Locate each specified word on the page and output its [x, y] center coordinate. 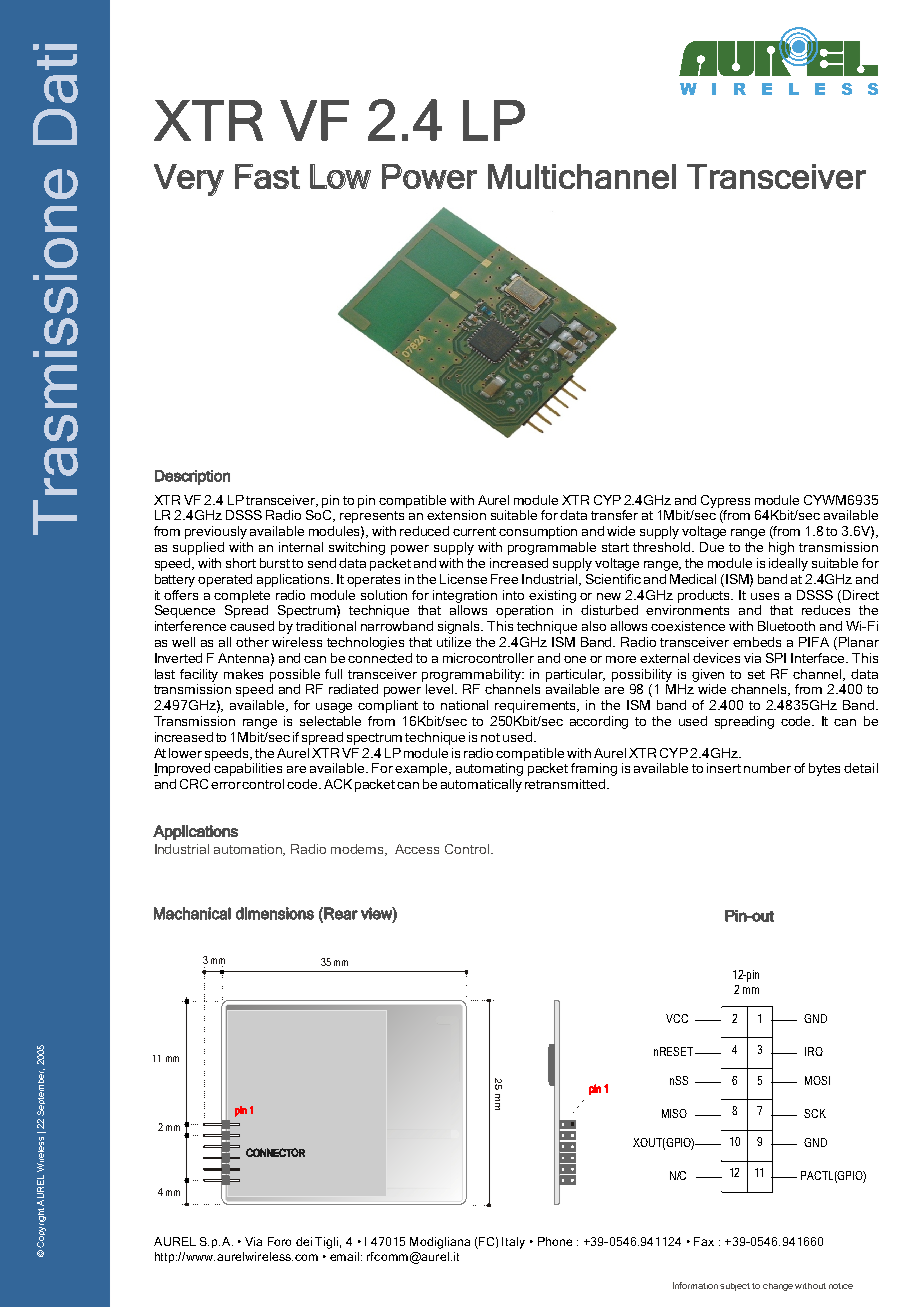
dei [304, 1241]
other [252, 642]
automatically [481, 785]
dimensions [275, 913]
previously [216, 532]
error [227, 785]
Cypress [725, 501]
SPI [776, 658]
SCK [815, 1113]
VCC [677, 1018]
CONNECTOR [275, 1152]
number [767, 768]
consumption [538, 532]
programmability [473, 675]
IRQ [814, 1051]
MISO [674, 1113]
